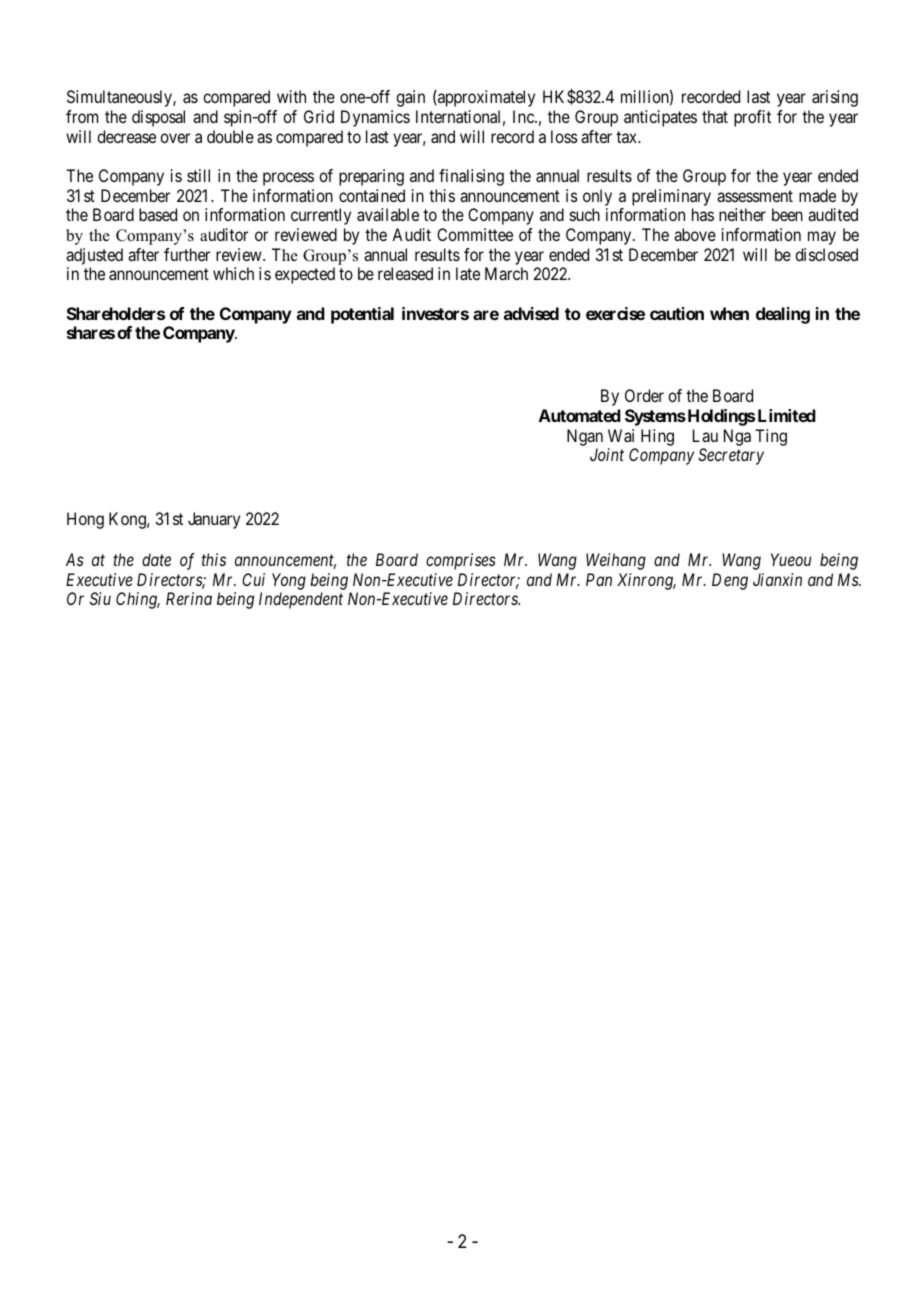 The width and height of the screenshot is (924, 1308). Describe the element at coordinates (485, 98) in the screenshot. I see `approximately` at that location.
